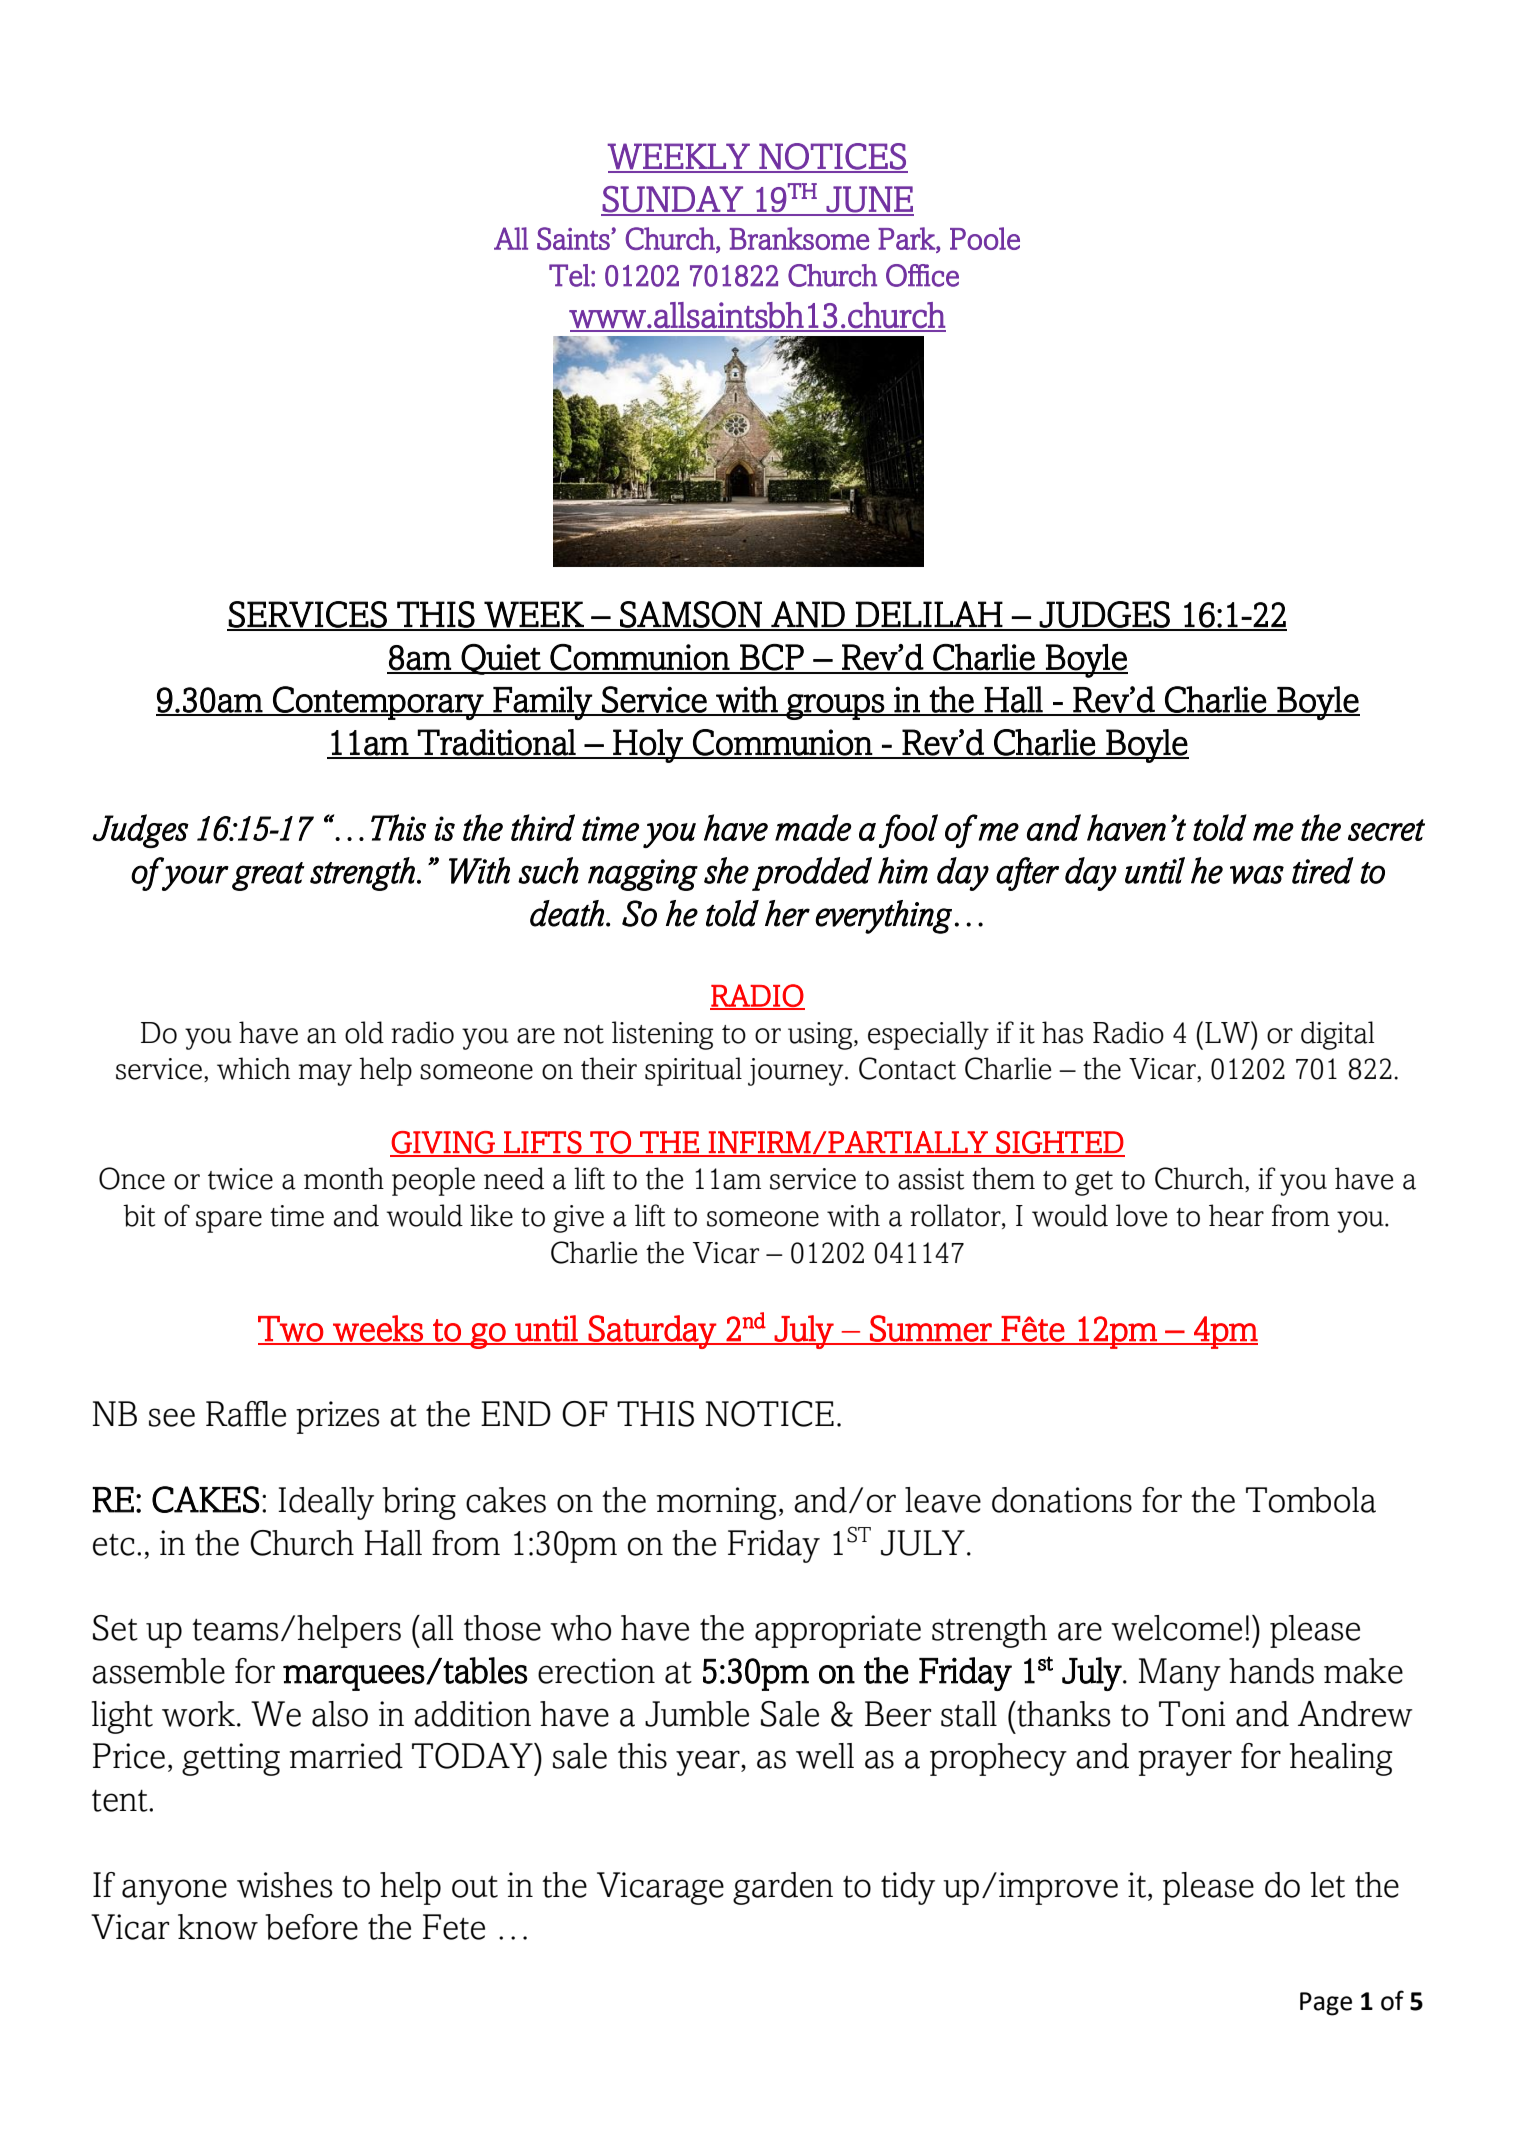  I want to click on Office, so click(922, 275).
